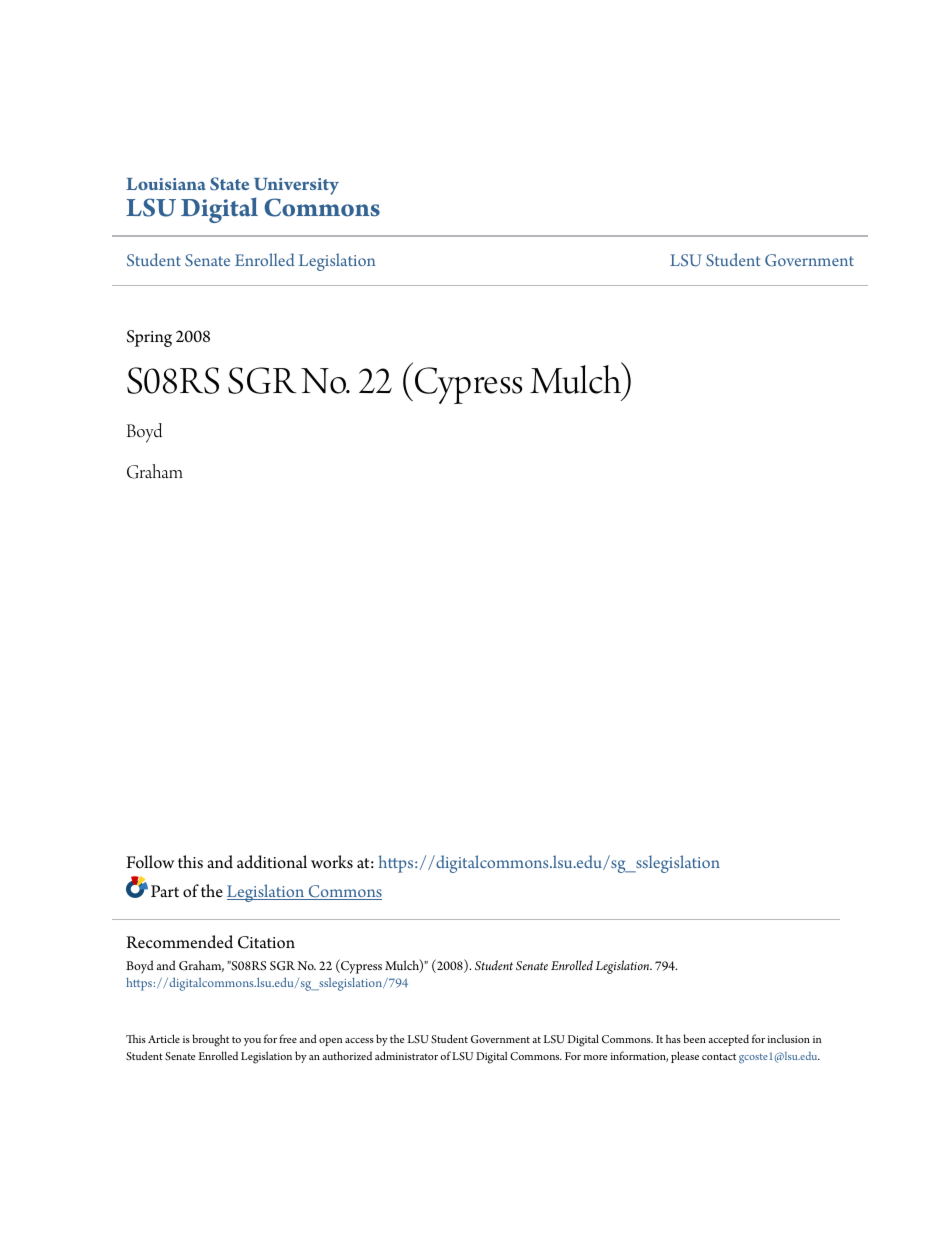 This screenshot has height=1233, width=952. I want to click on University, so click(296, 188).
